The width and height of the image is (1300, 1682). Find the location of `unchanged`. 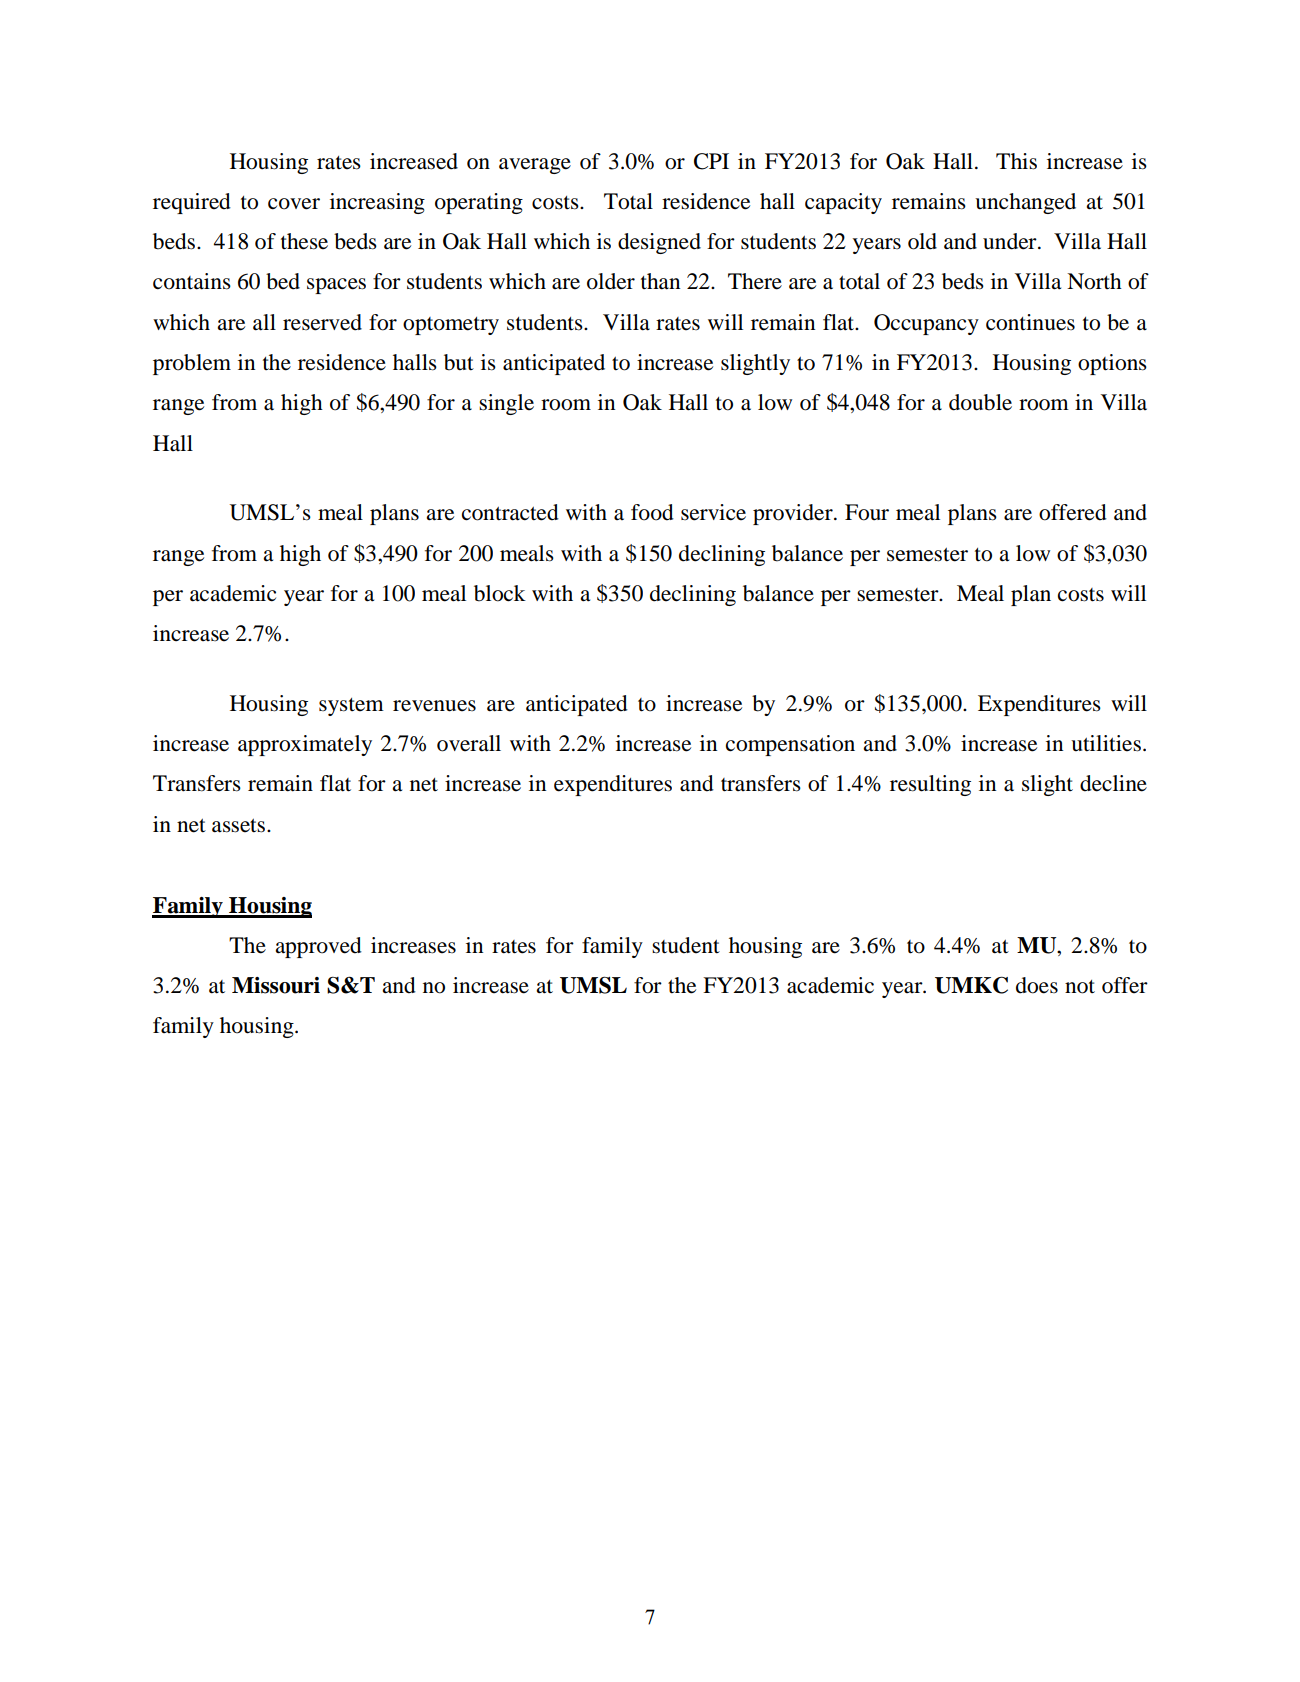

unchanged is located at coordinates (1025, 203).
